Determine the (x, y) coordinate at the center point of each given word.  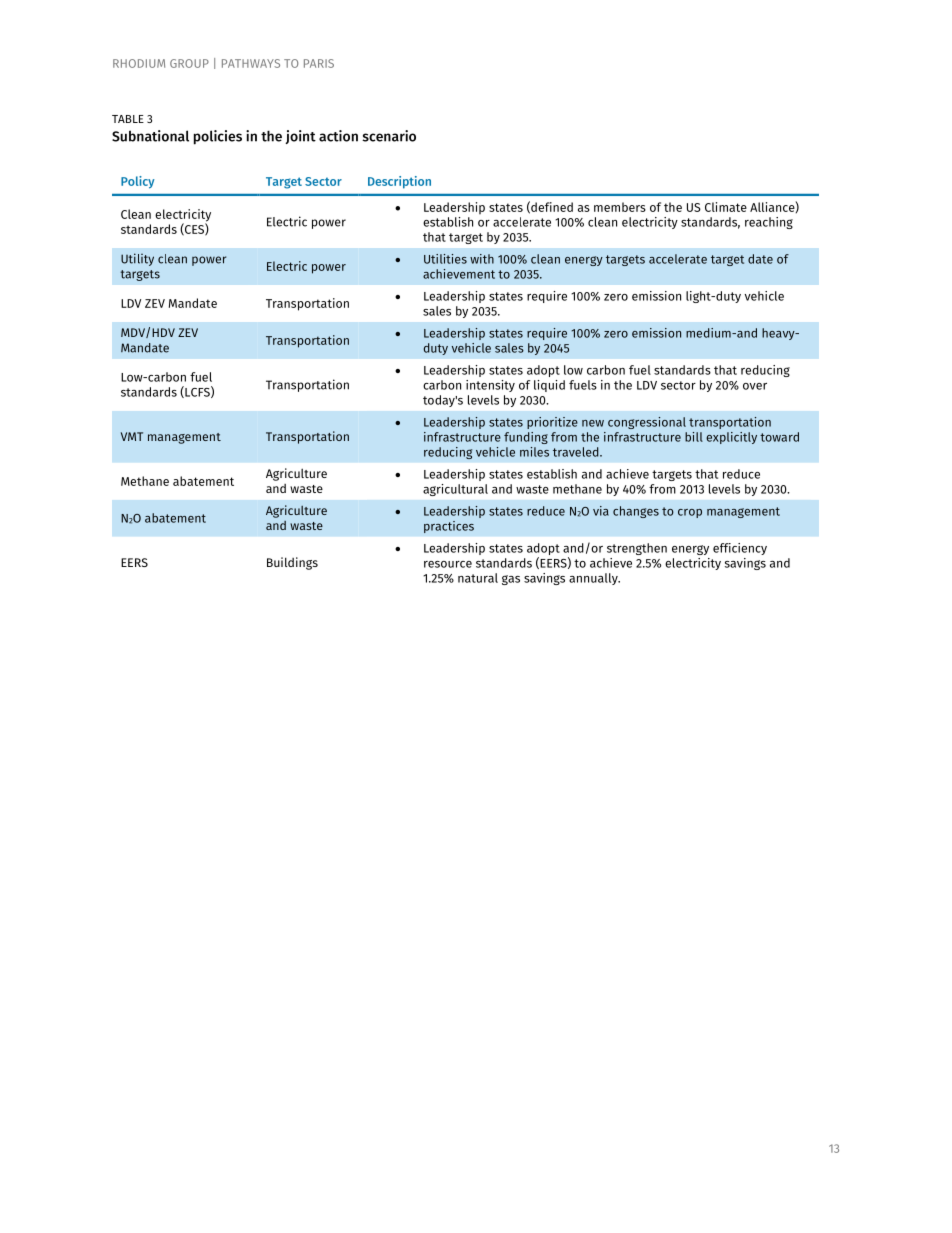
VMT (132, 436)
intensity (490, 386)
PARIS (319, 63)
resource (448, 564)
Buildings (292, 563)
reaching (769, 223)
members (620, 207)
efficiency (740, 549)
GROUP (189, 63)
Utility (137, 259)
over (755, 386)
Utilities (445, 259)
